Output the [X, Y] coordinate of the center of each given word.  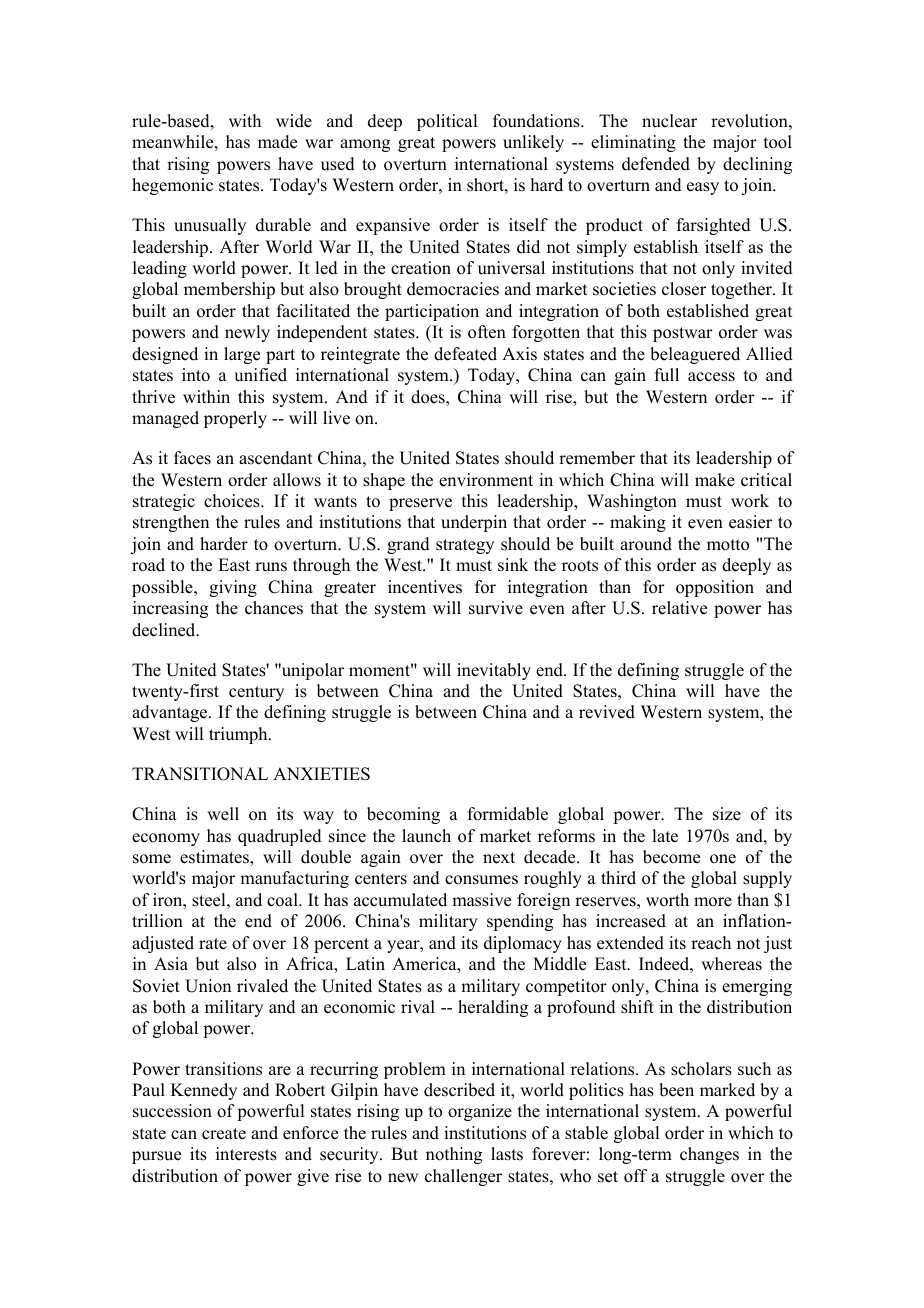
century [256, 693]
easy [703, 188]
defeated [465, 354]
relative [679, 608]
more [713, 902]
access [711, 377]
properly [235, 419]
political [447, 122]
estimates [215, 857]
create [224, 1134]
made [277, 142]
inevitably [494, 671]
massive [481, 900]
